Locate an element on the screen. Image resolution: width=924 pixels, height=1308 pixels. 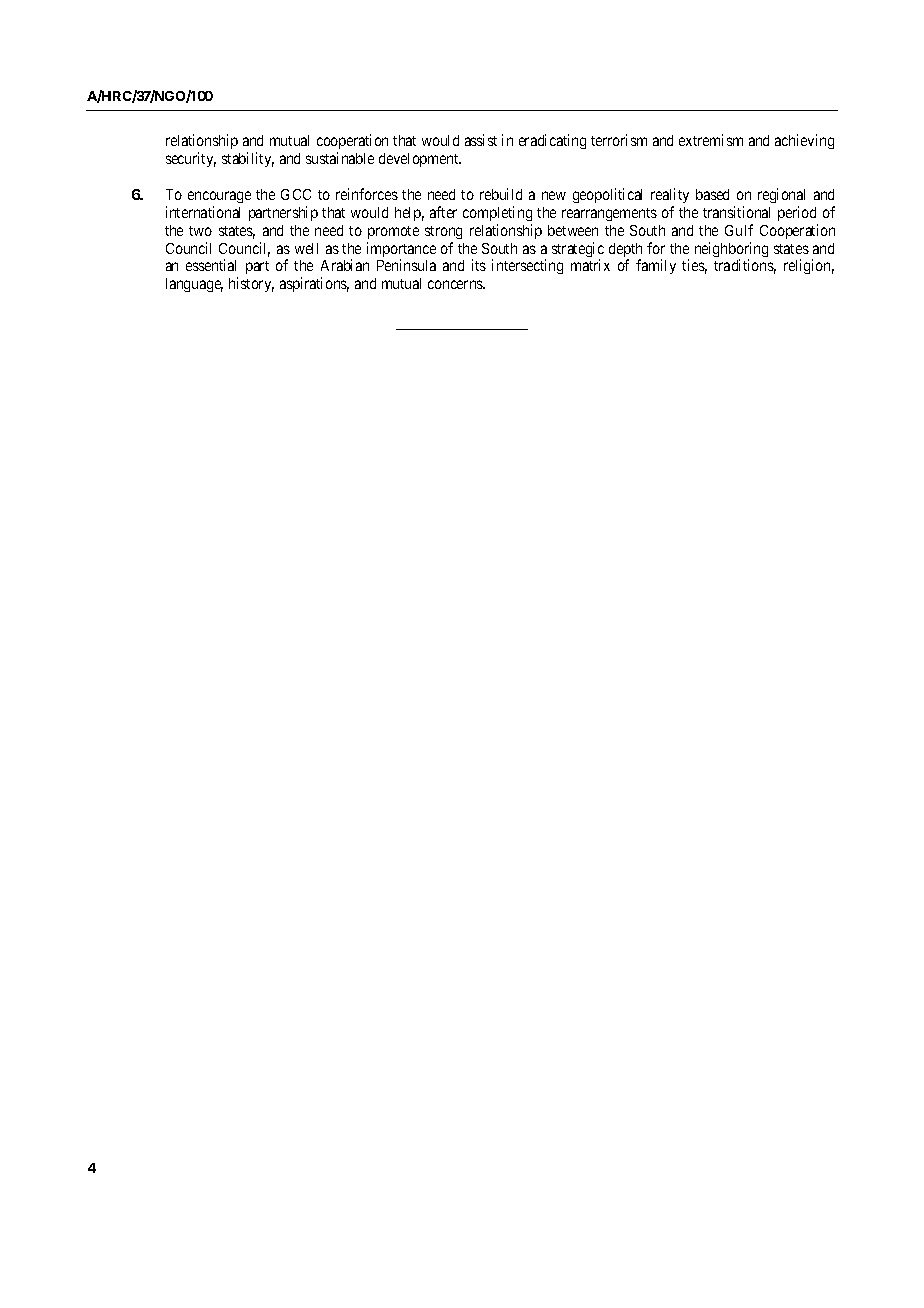
strong is located at coordinates (443, 232).
